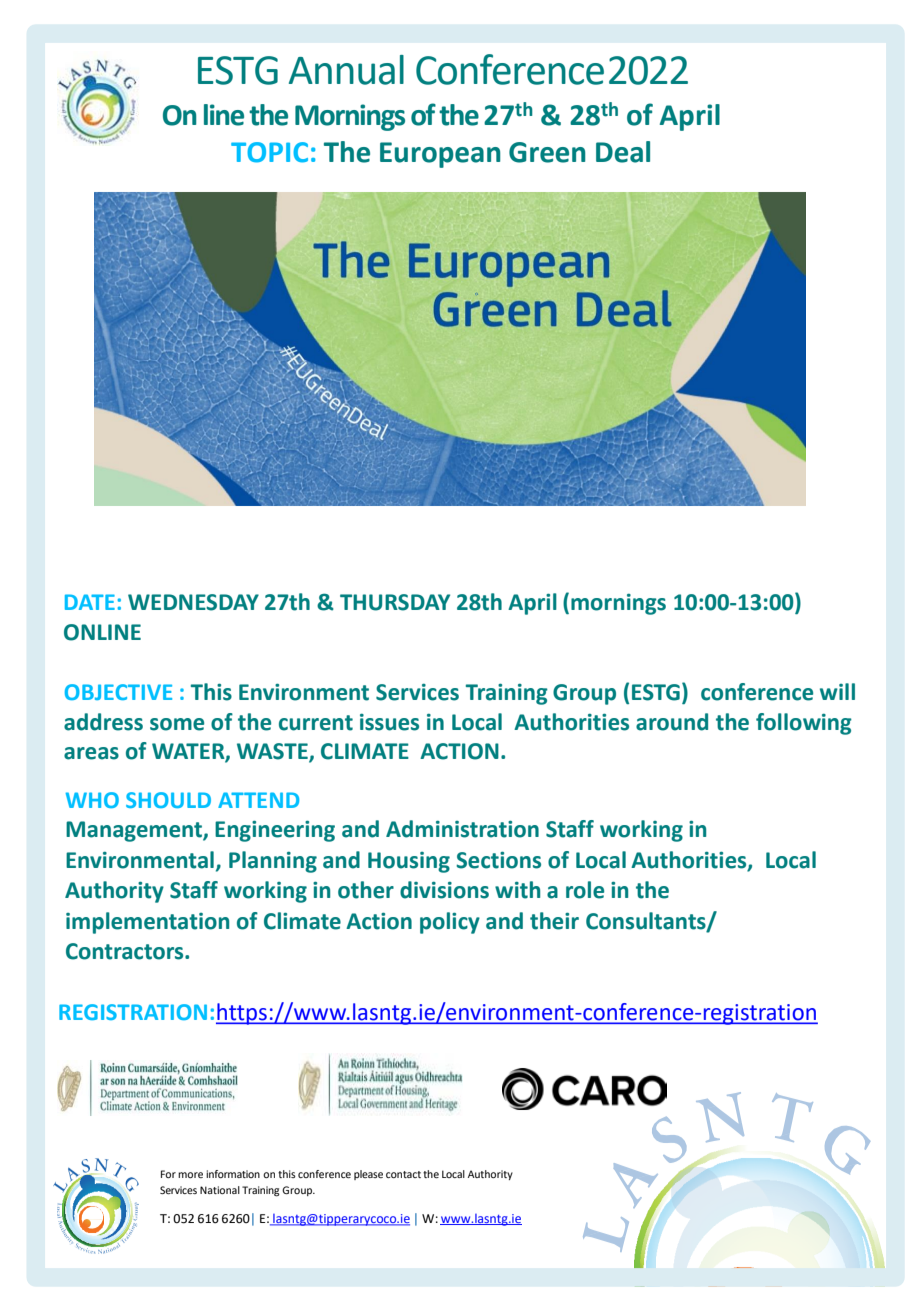  I want to click on will, so click(837, 691).
